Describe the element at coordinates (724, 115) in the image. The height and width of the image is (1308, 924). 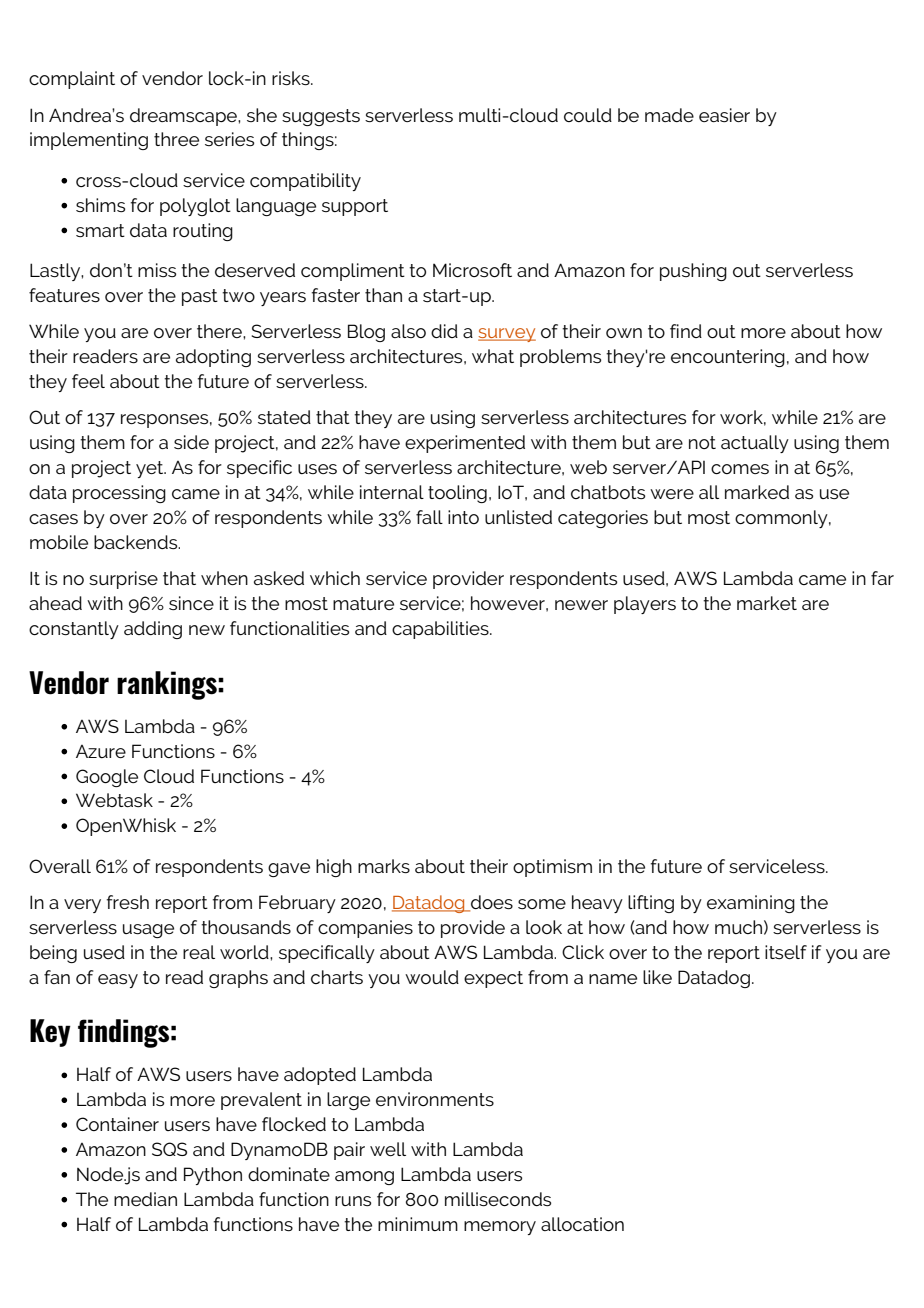
I see `easier` at that location.
